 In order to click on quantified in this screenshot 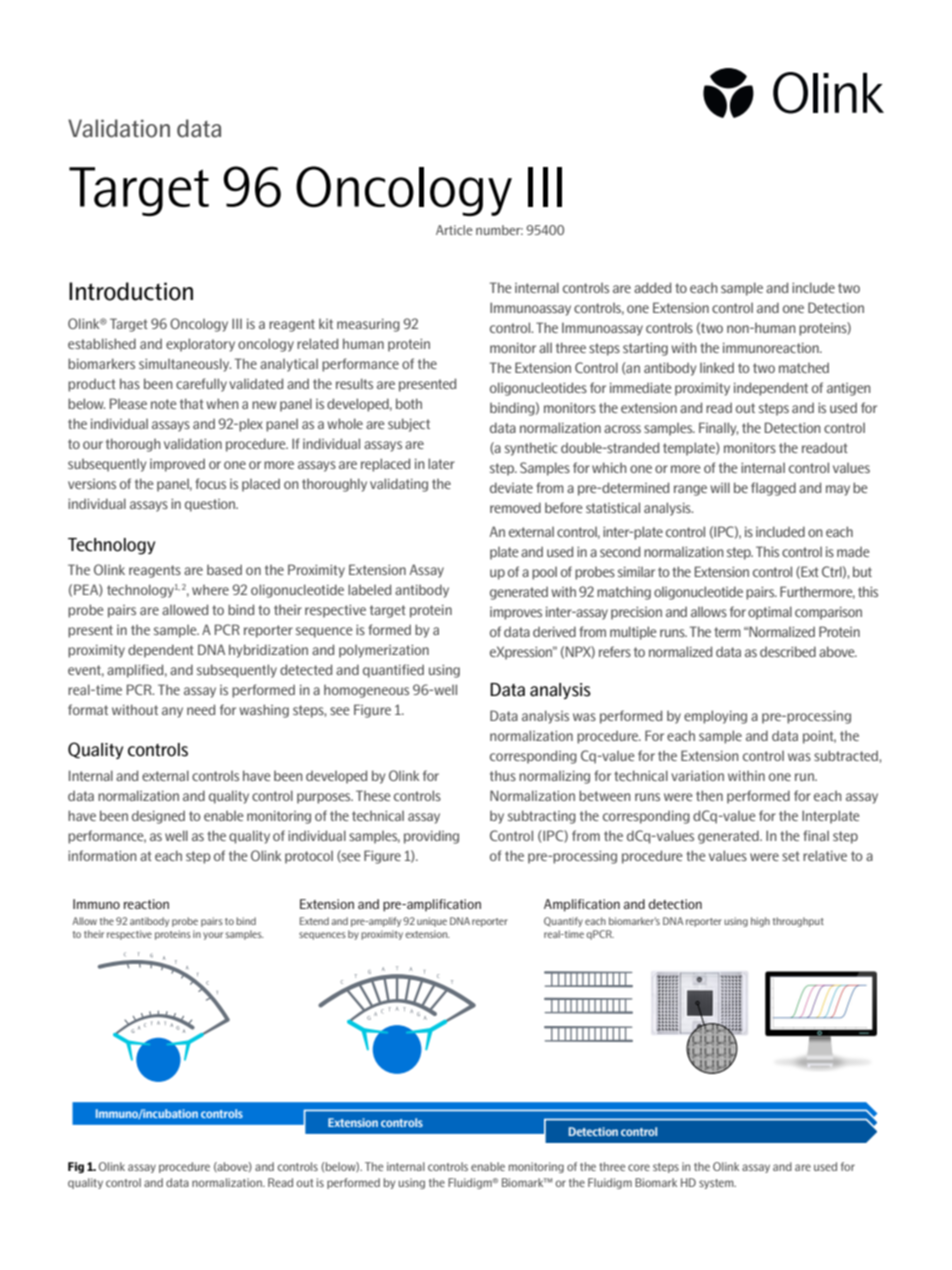, I will do `click(393, 671)`.
